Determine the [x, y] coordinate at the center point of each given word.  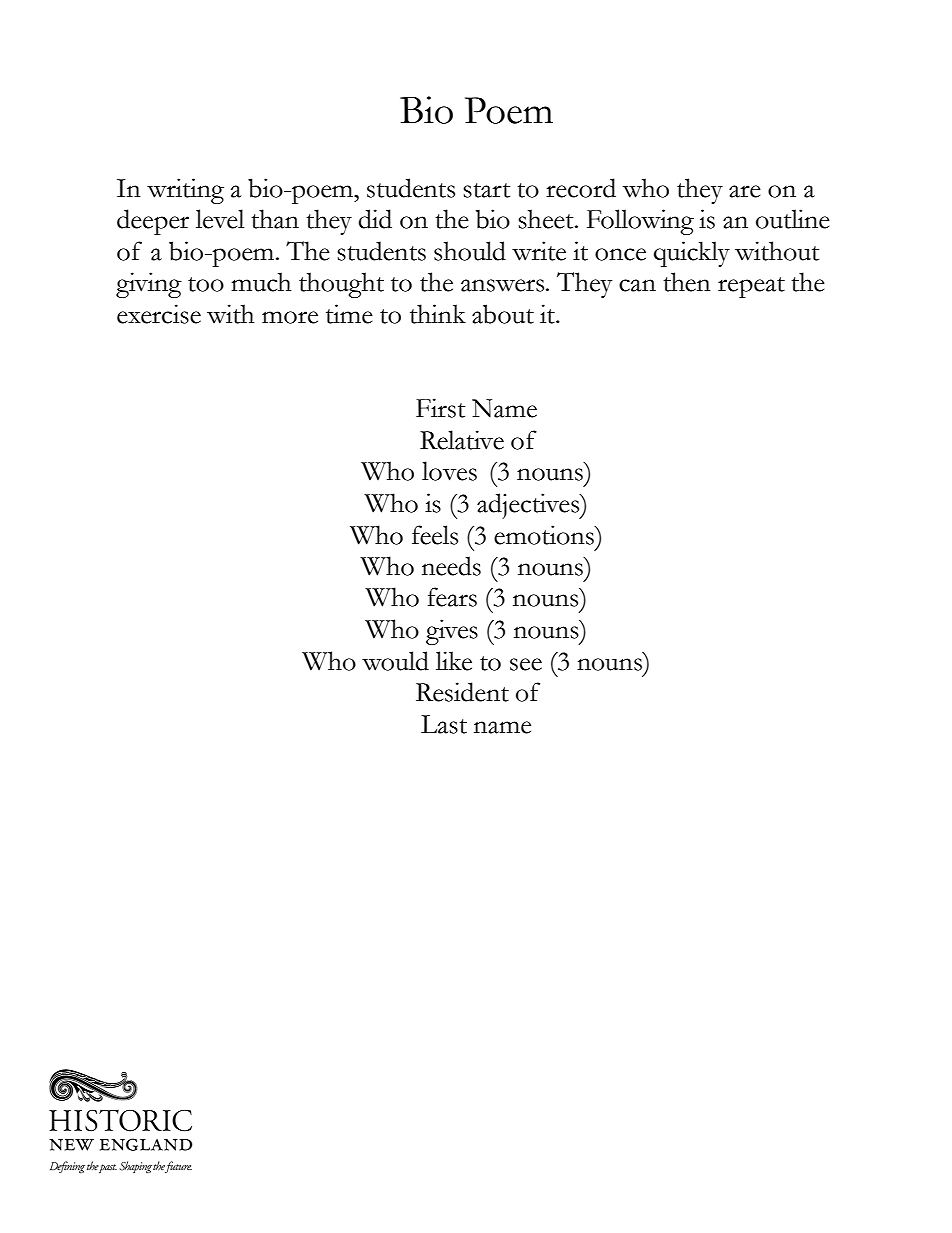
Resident [462, 692]
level [220, 219]
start [486, 190]
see [526, 664]
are [745, 191]
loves [449, 471]
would [395, 661]
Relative [462, 440]
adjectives [529, 506]
